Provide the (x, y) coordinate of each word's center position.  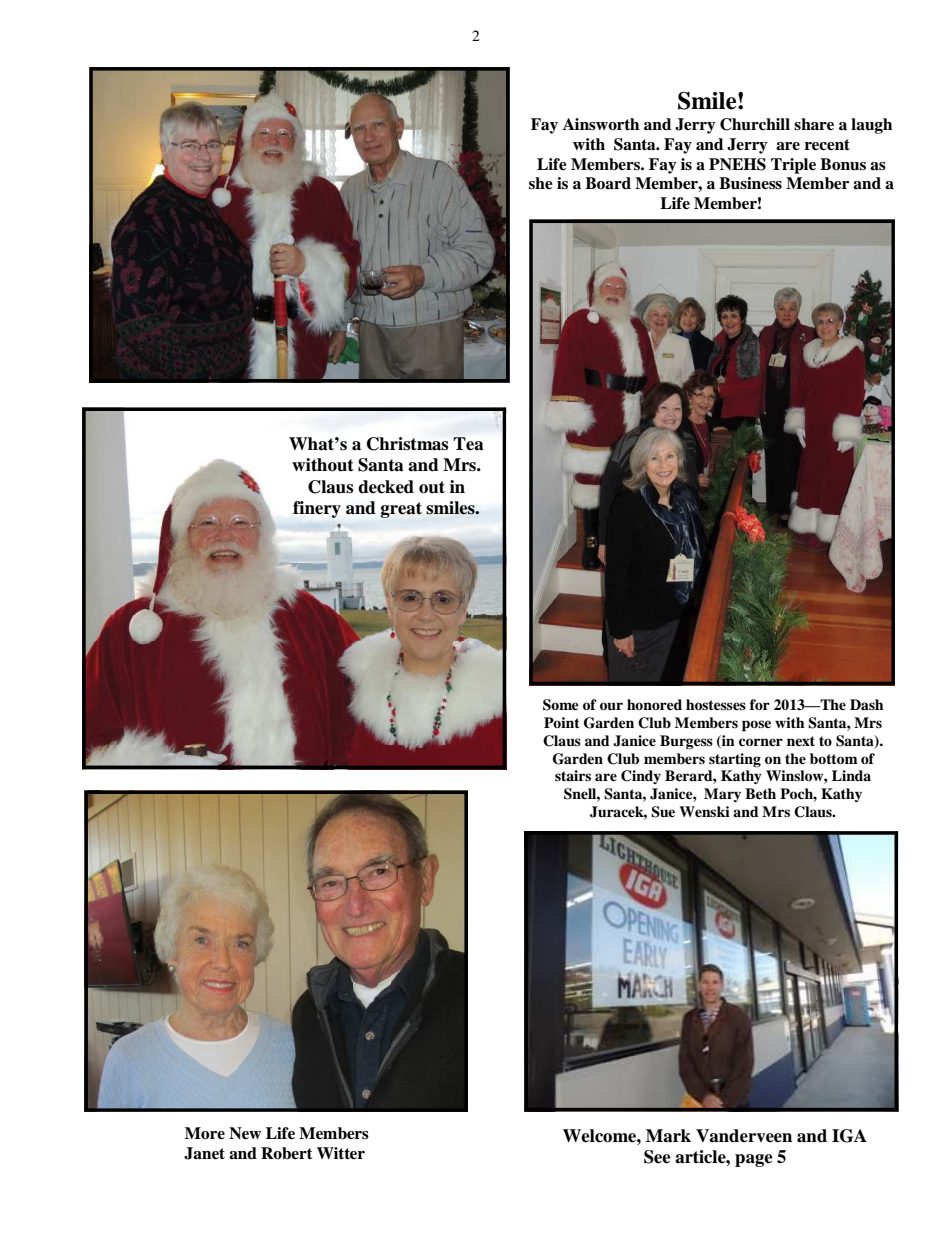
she (541, 183)
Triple (793, 166)
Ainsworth (601, 124)
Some (561, 705)
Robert (287, 1153)
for (760, 704)
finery (317, 509)
